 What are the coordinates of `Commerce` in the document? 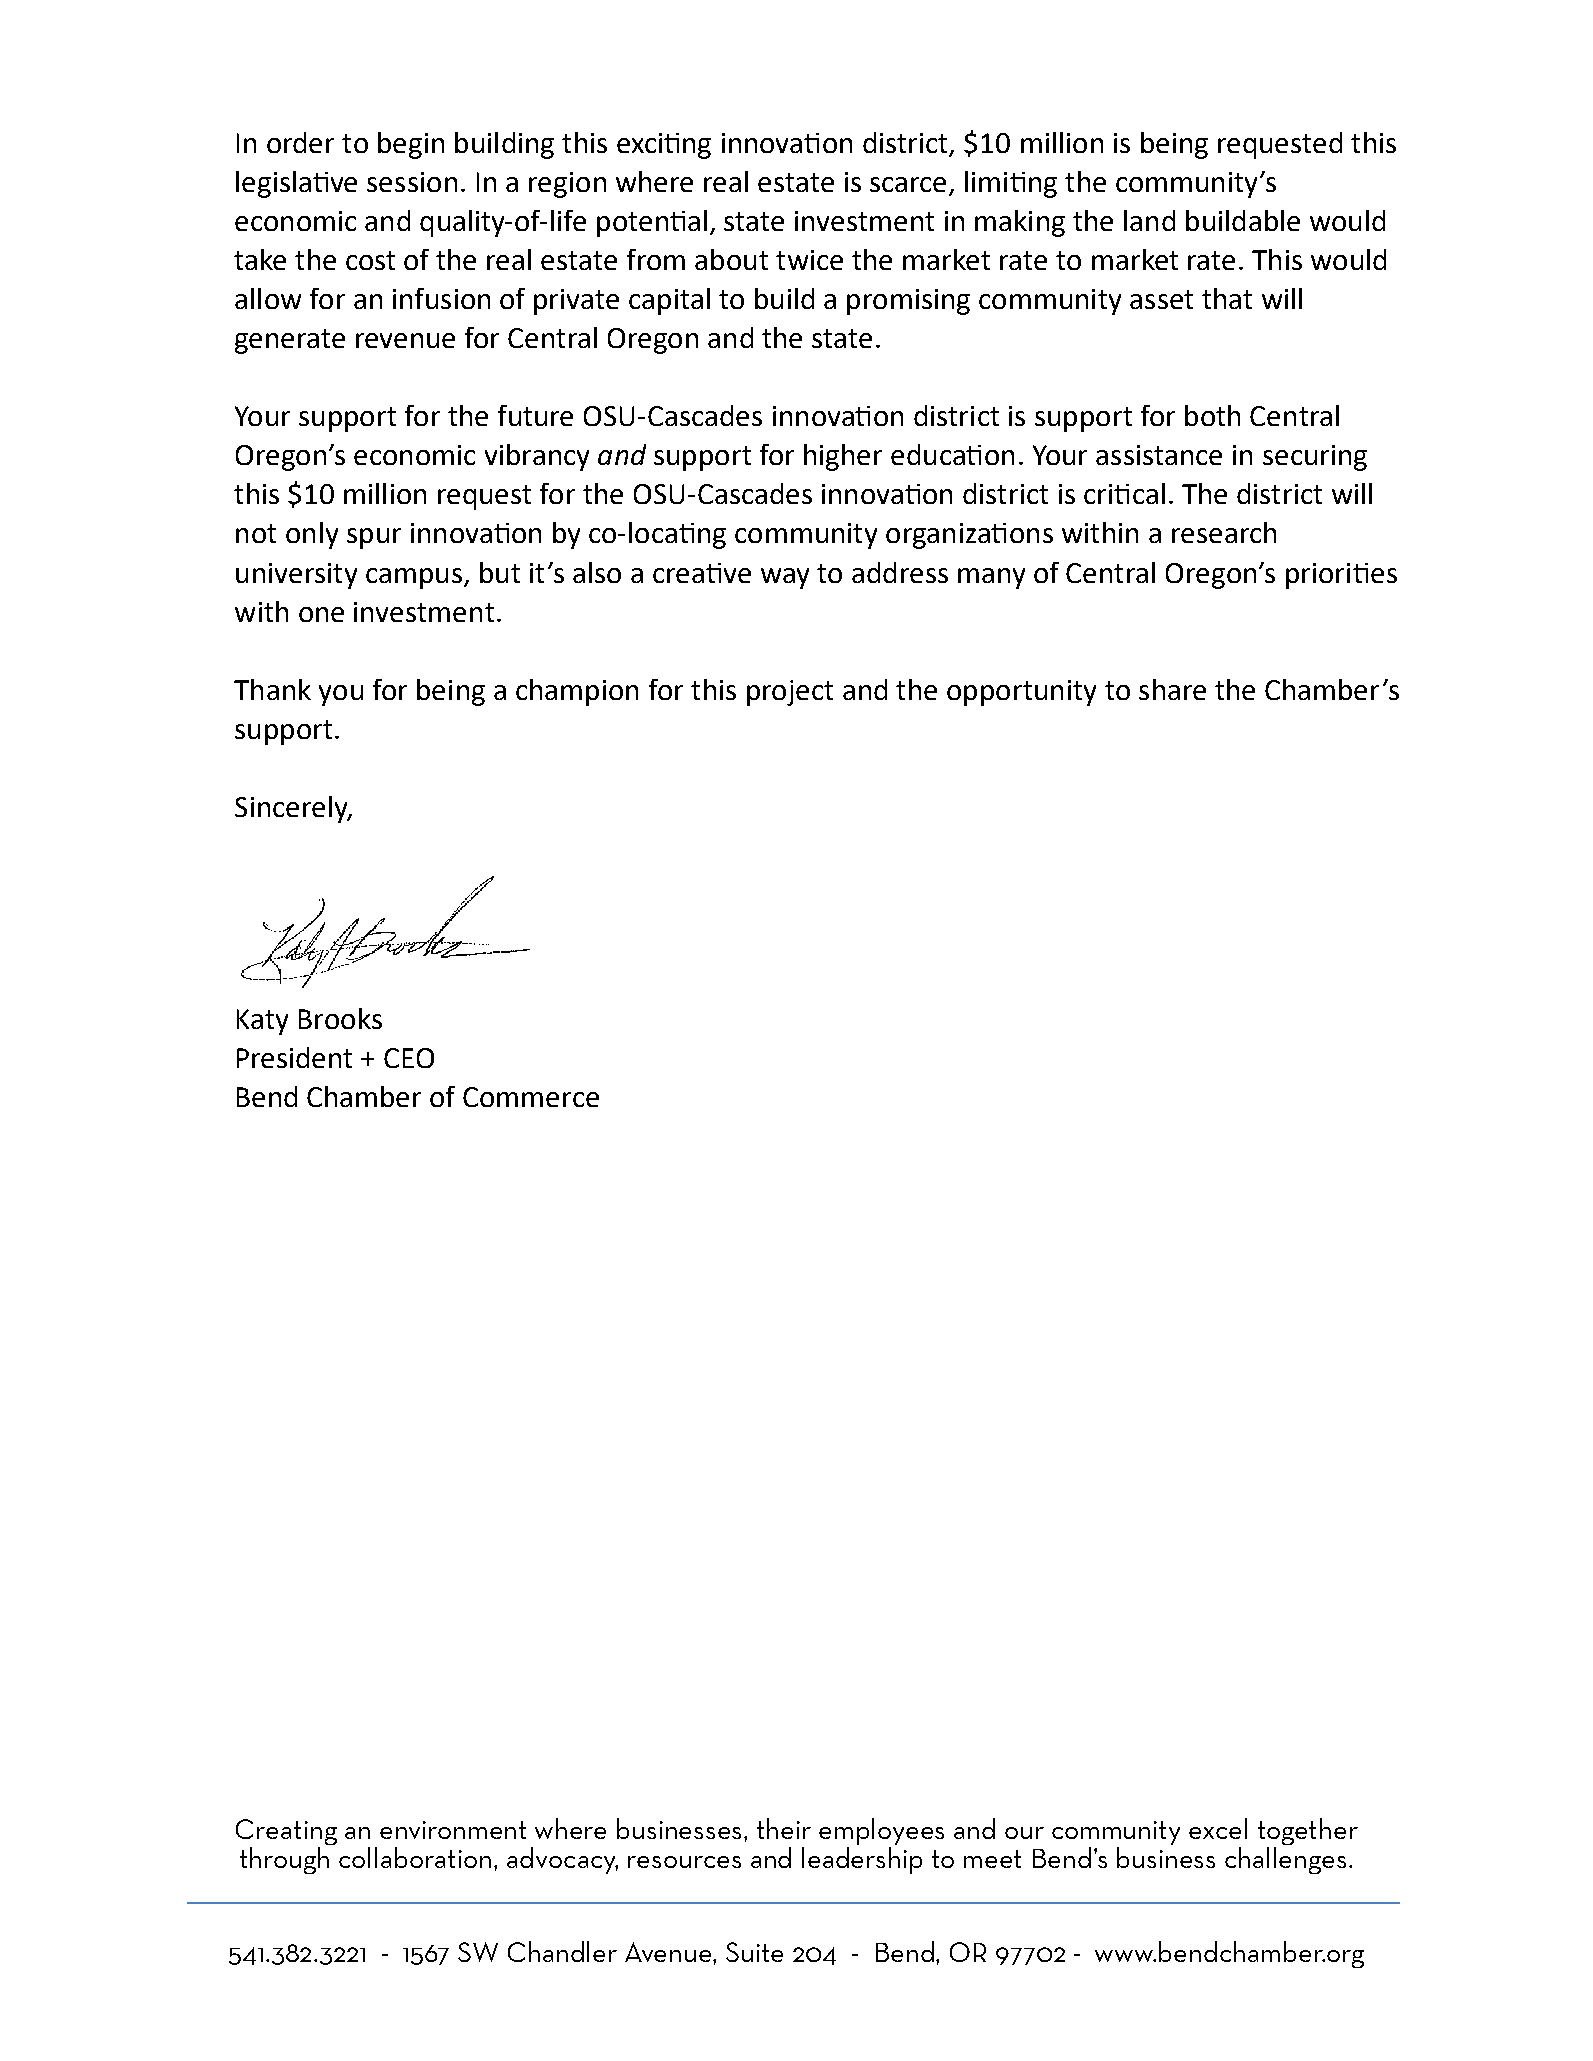 It's located at (531, 1097).
